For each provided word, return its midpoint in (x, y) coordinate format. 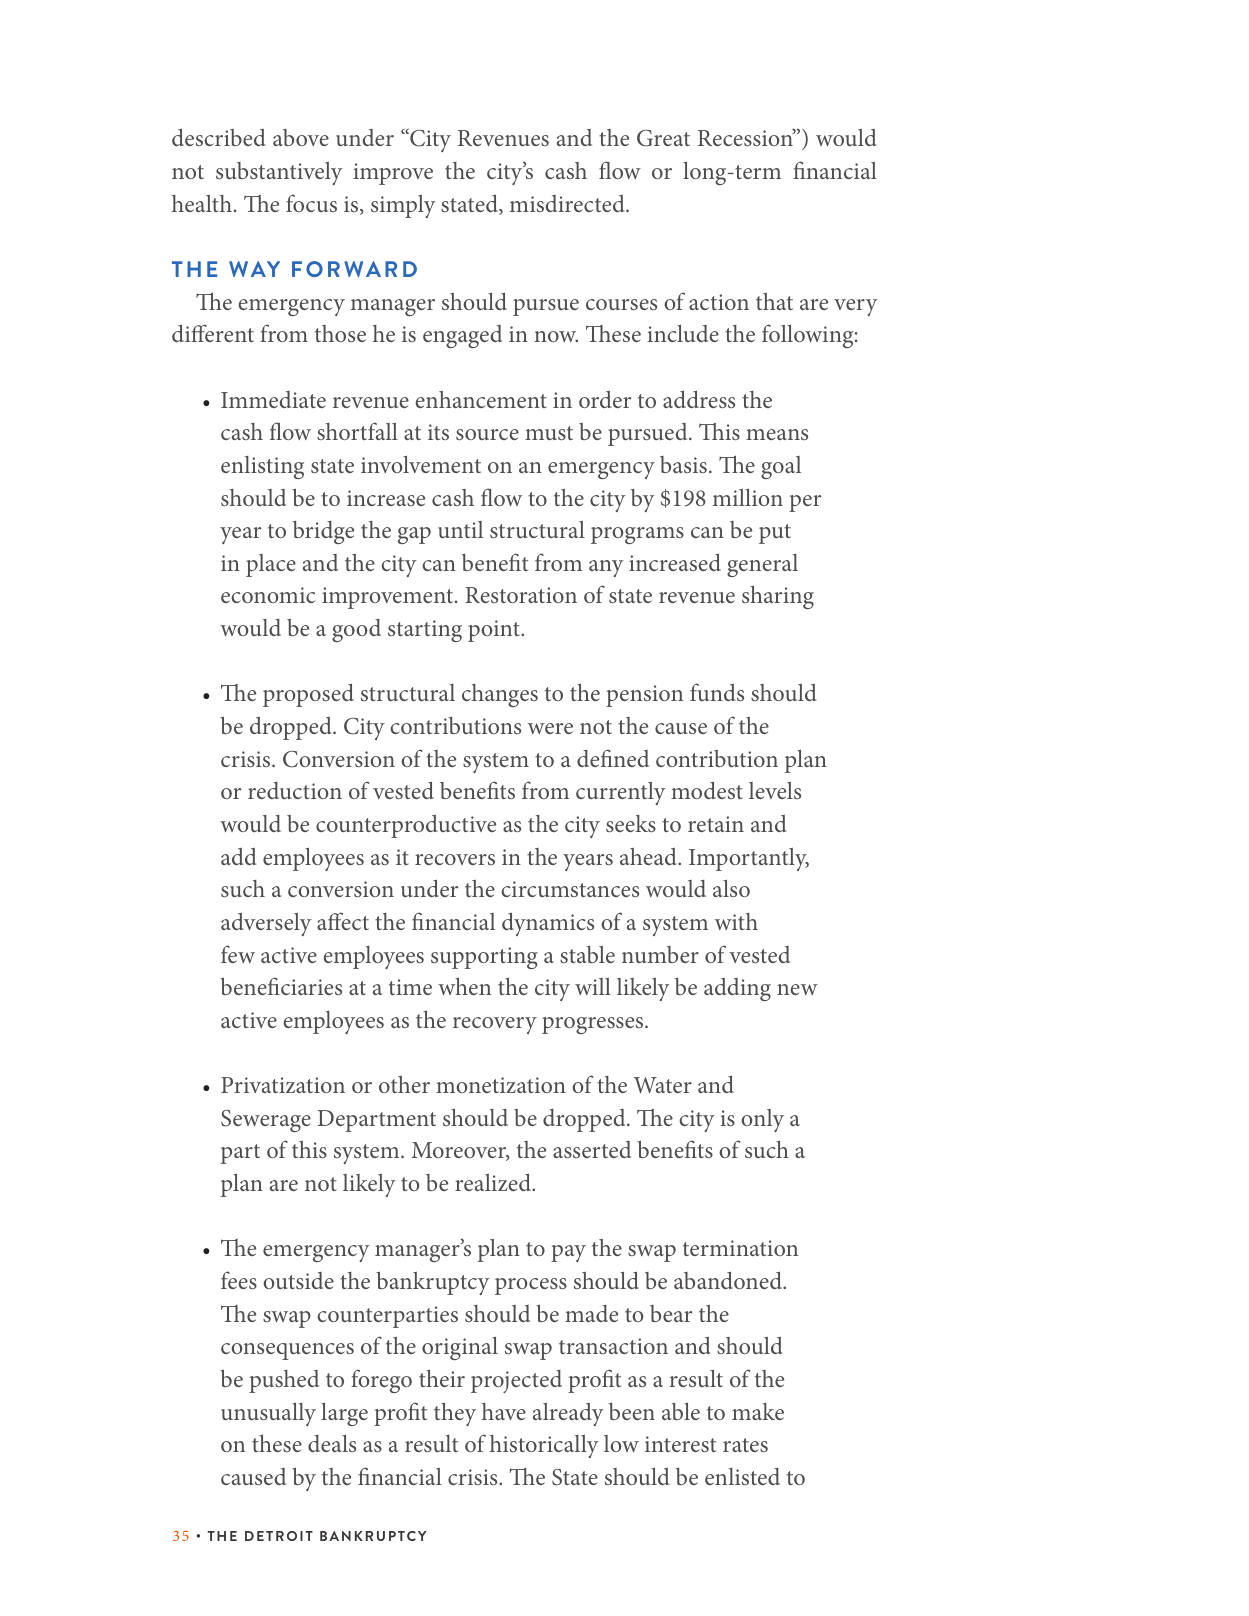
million (748, 497)
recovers (455, 859)
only (762, 1120)
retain (716, 824)
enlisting (262, 467)
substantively (279, 173)
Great (663, 138)
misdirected (568, 203)
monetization (501, 1085)
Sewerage (266, 1121)
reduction (295, 790)
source (487, 434)
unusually (268, 1414)
